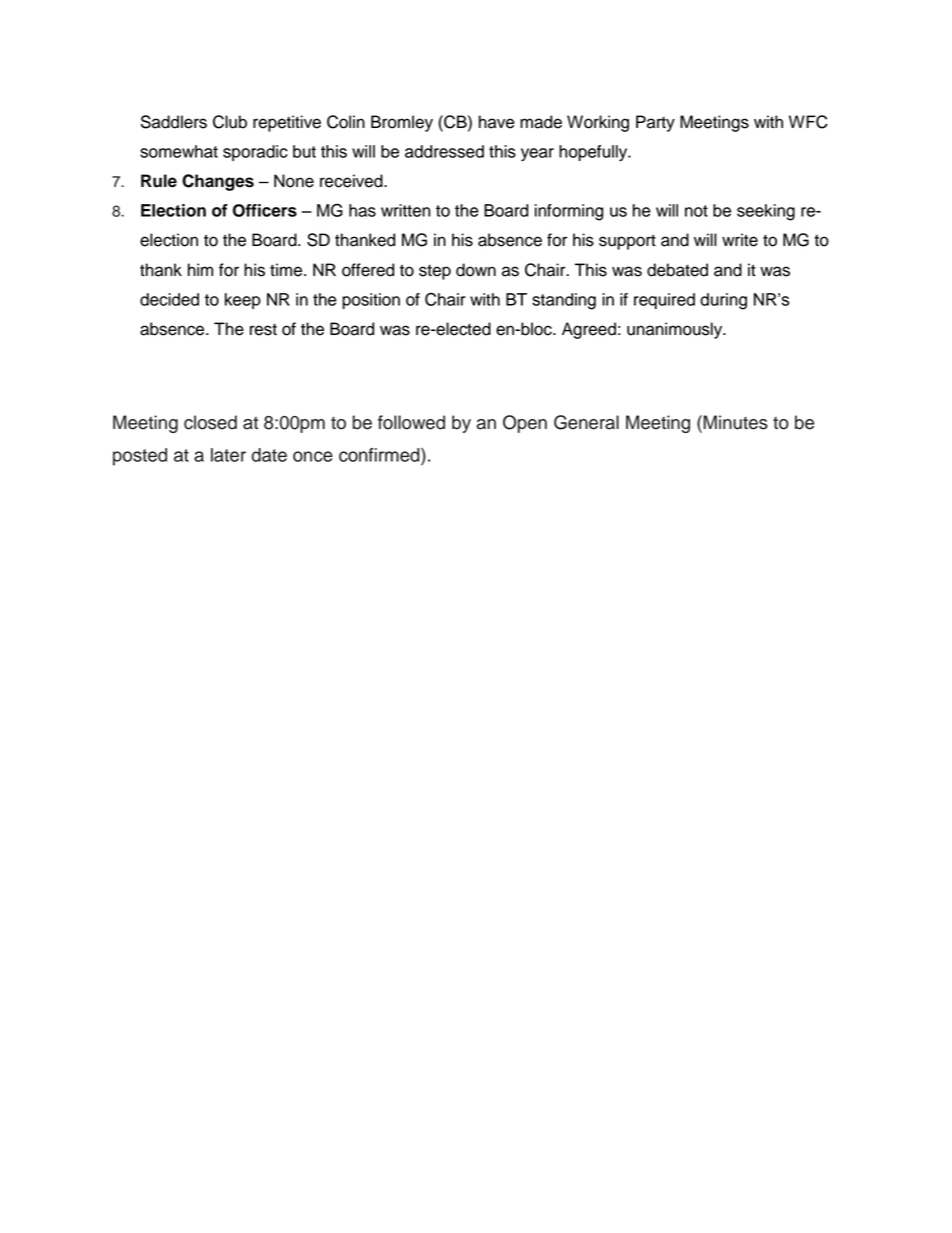 The height and width of the document is (1233, 952). I want to click on Club, so click(230, 122).
